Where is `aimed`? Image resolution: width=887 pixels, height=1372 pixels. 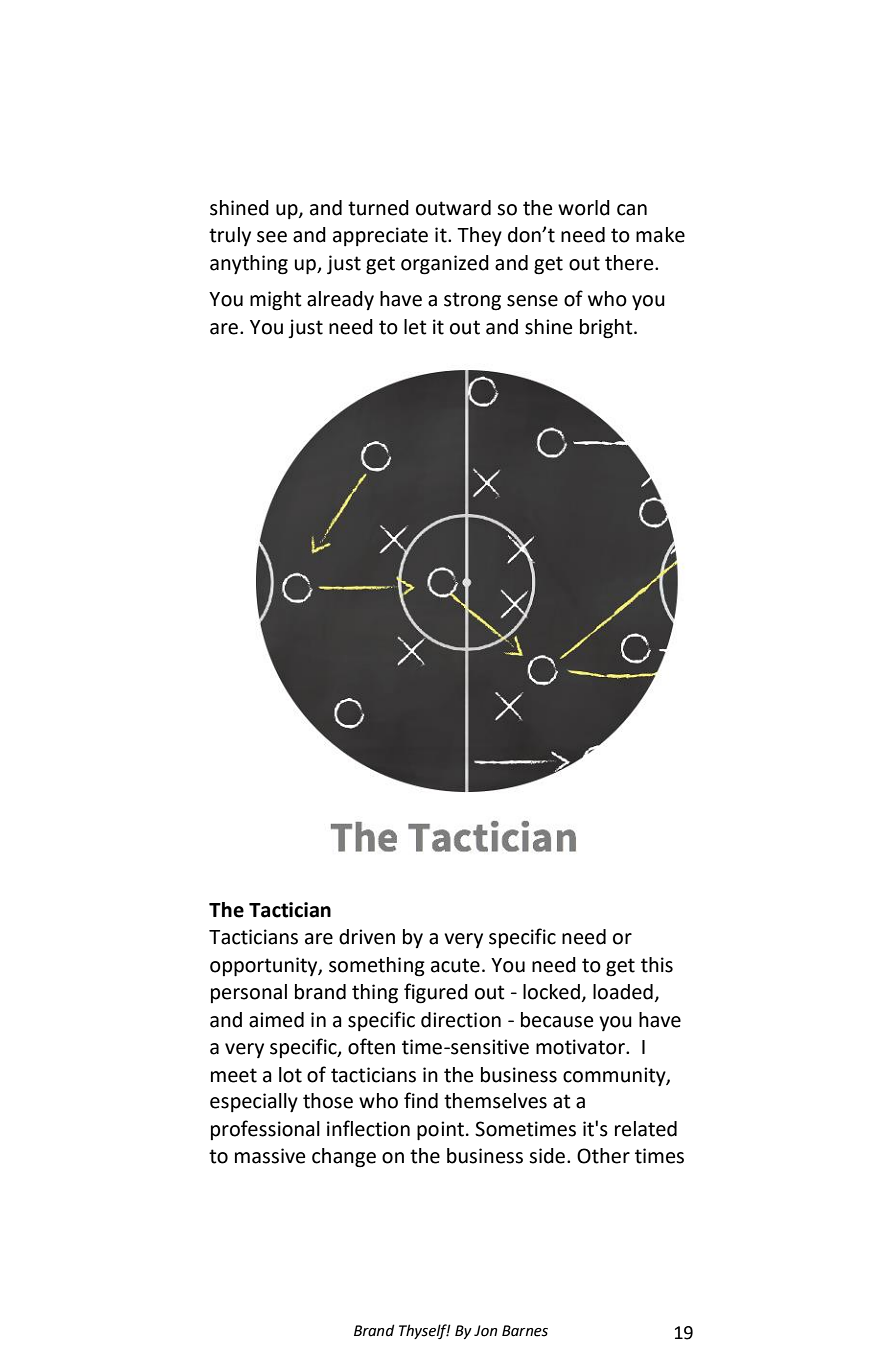
aimed is located at coordinates (276, 1020).
